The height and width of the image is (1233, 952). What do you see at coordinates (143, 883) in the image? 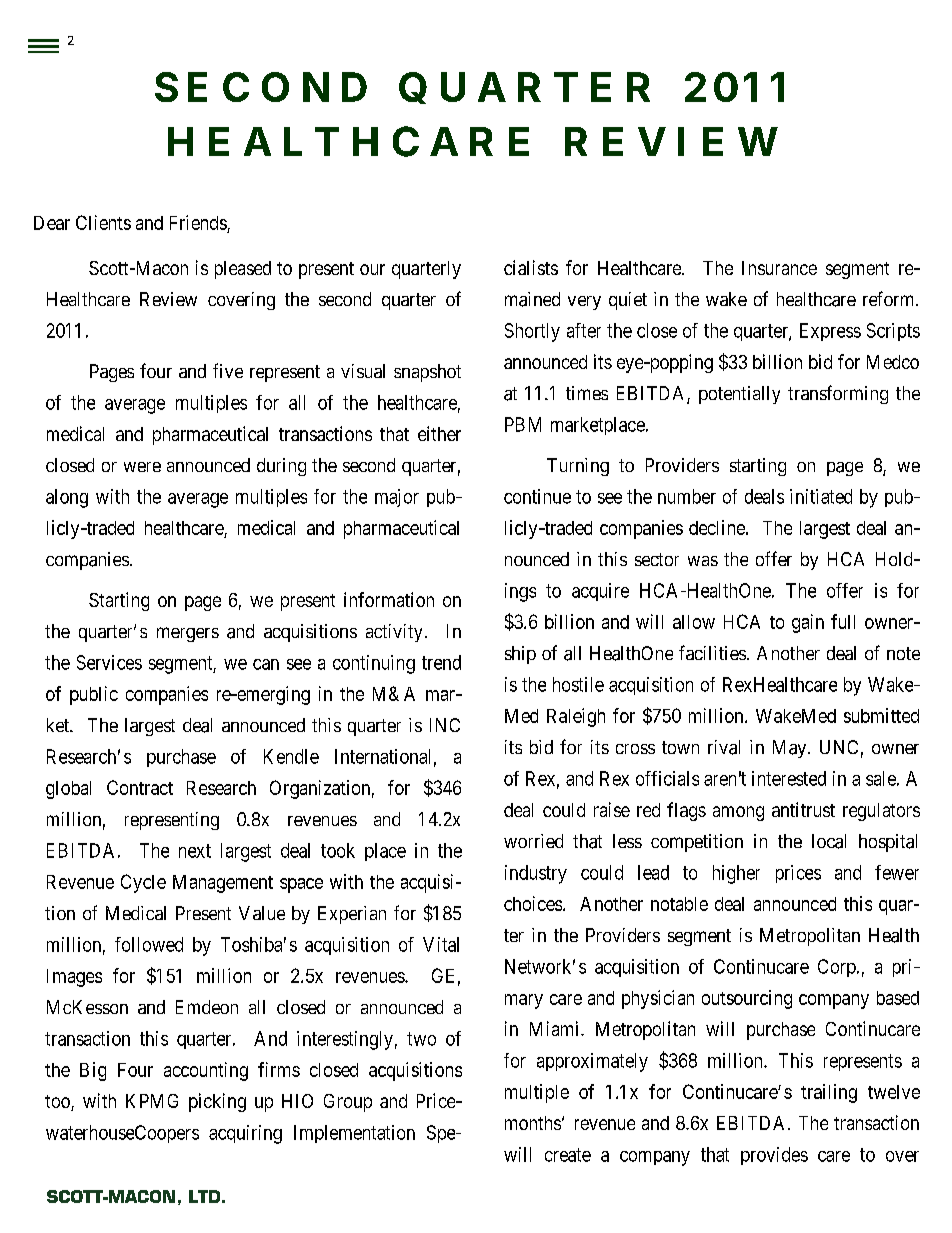
I see `Cycle` at bounding box center [143, 883].
